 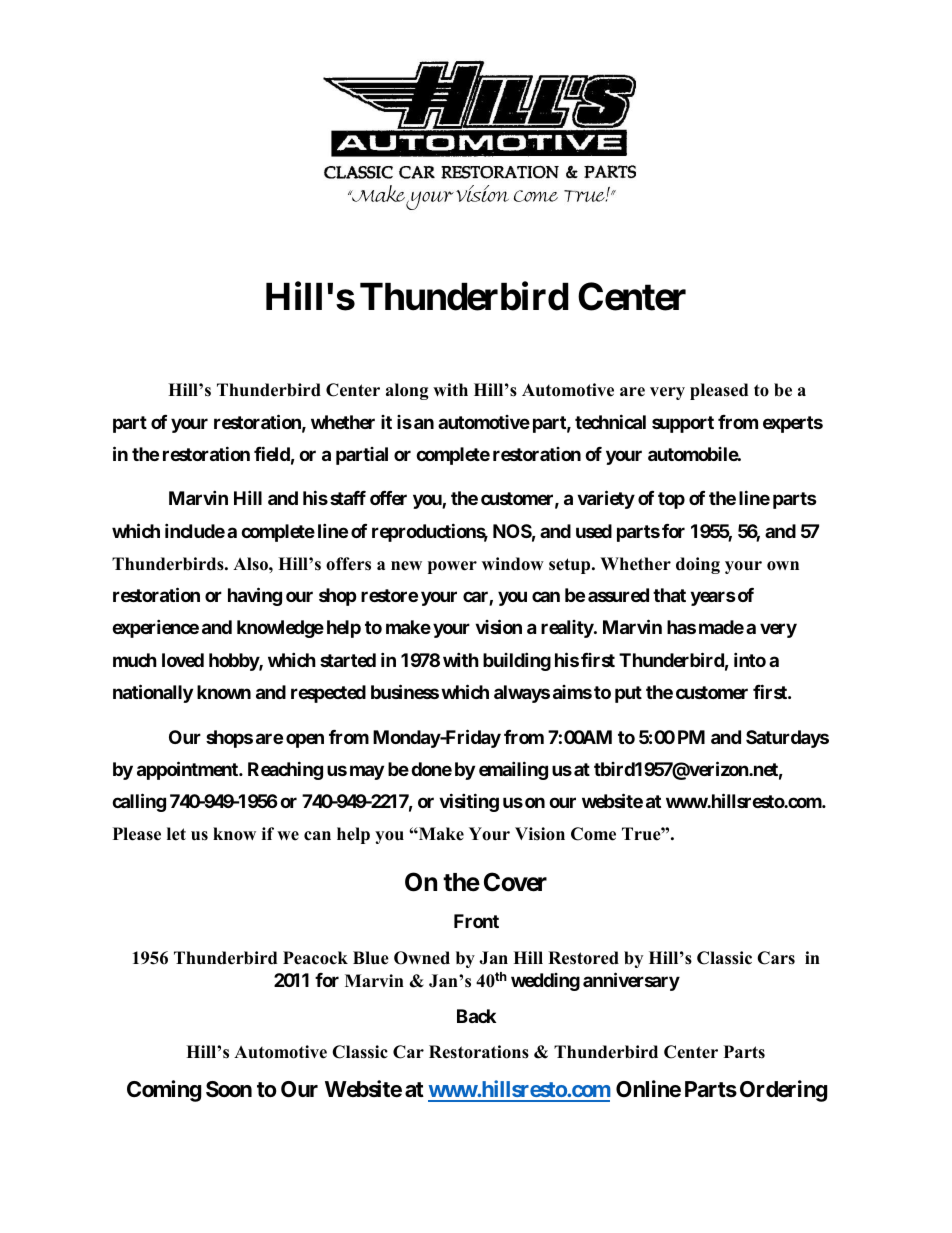 What do you see at coordinates (513, 770) in the page?
I see `emailing` at bounding box center [513, 770].
